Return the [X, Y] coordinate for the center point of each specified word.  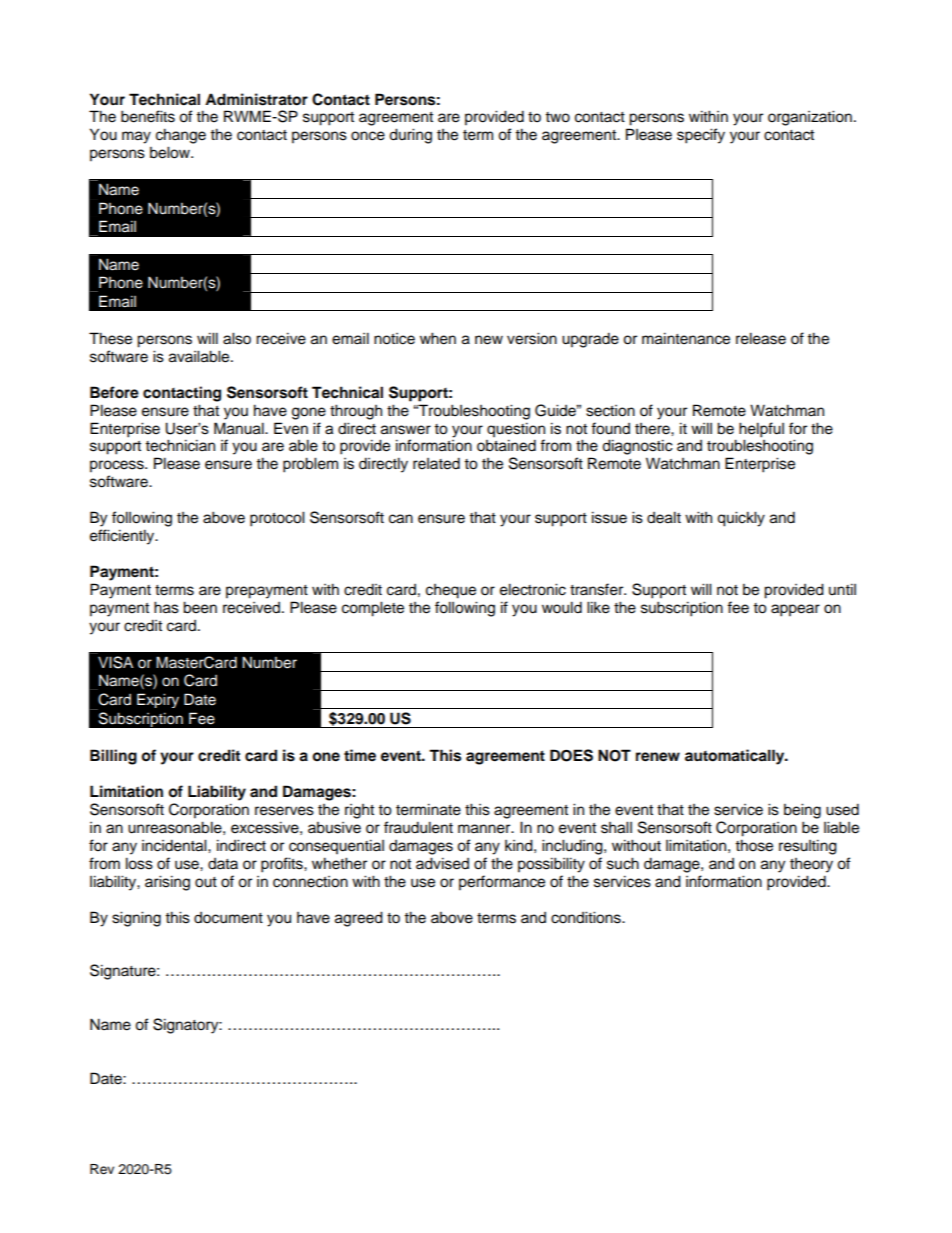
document [228, 918]
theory [811, 865]
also [237, 338]
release [761, 338]
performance [502, 883]
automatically [736, 757]
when [438, 338]
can [401, 519]
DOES [571, 755]
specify [701, 136]
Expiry [158, 700]
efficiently [123, 537]
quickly [741, 519]
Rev [102, 1169]
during [410, 136]
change [181, 136]
